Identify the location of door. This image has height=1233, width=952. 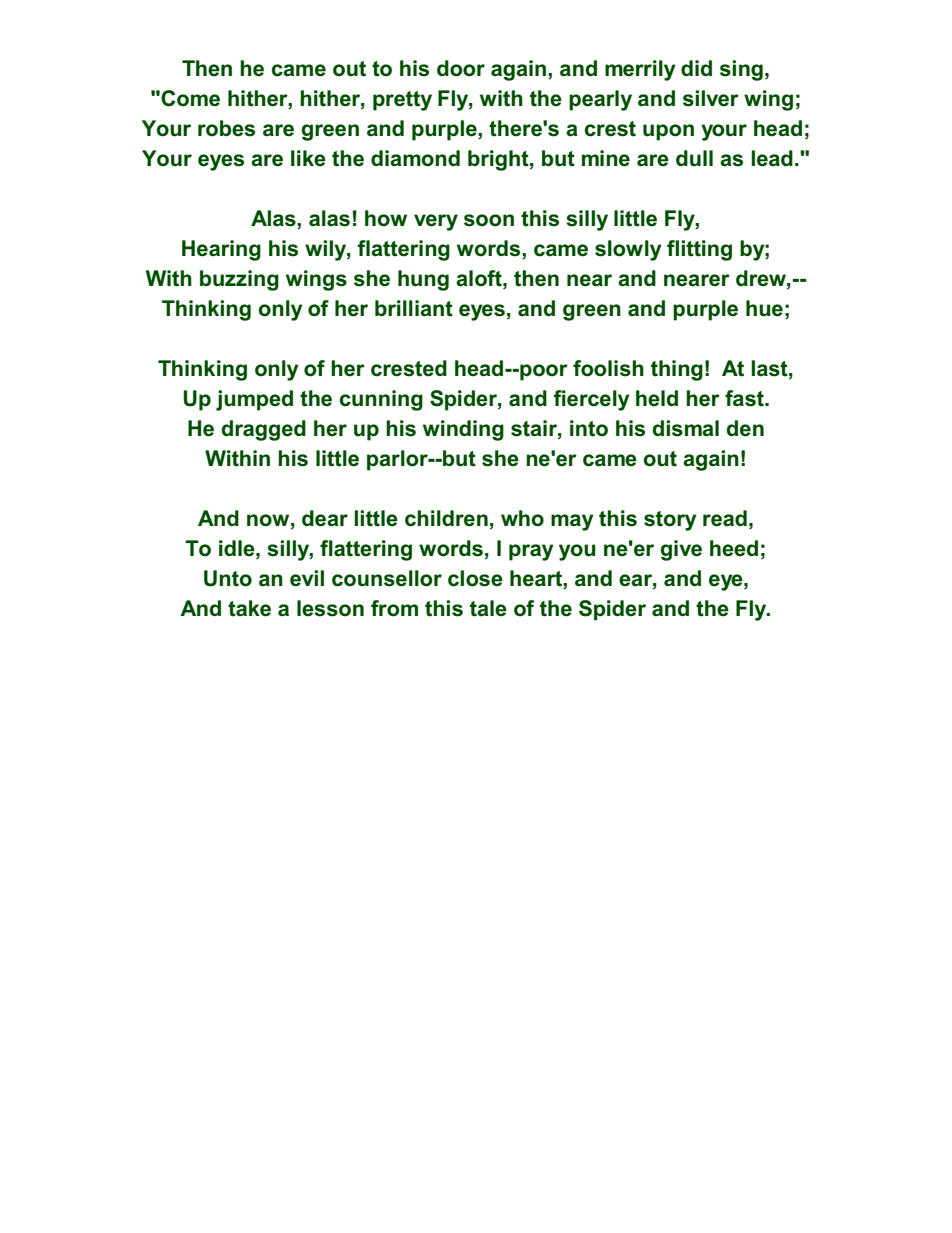
(461, 68).
